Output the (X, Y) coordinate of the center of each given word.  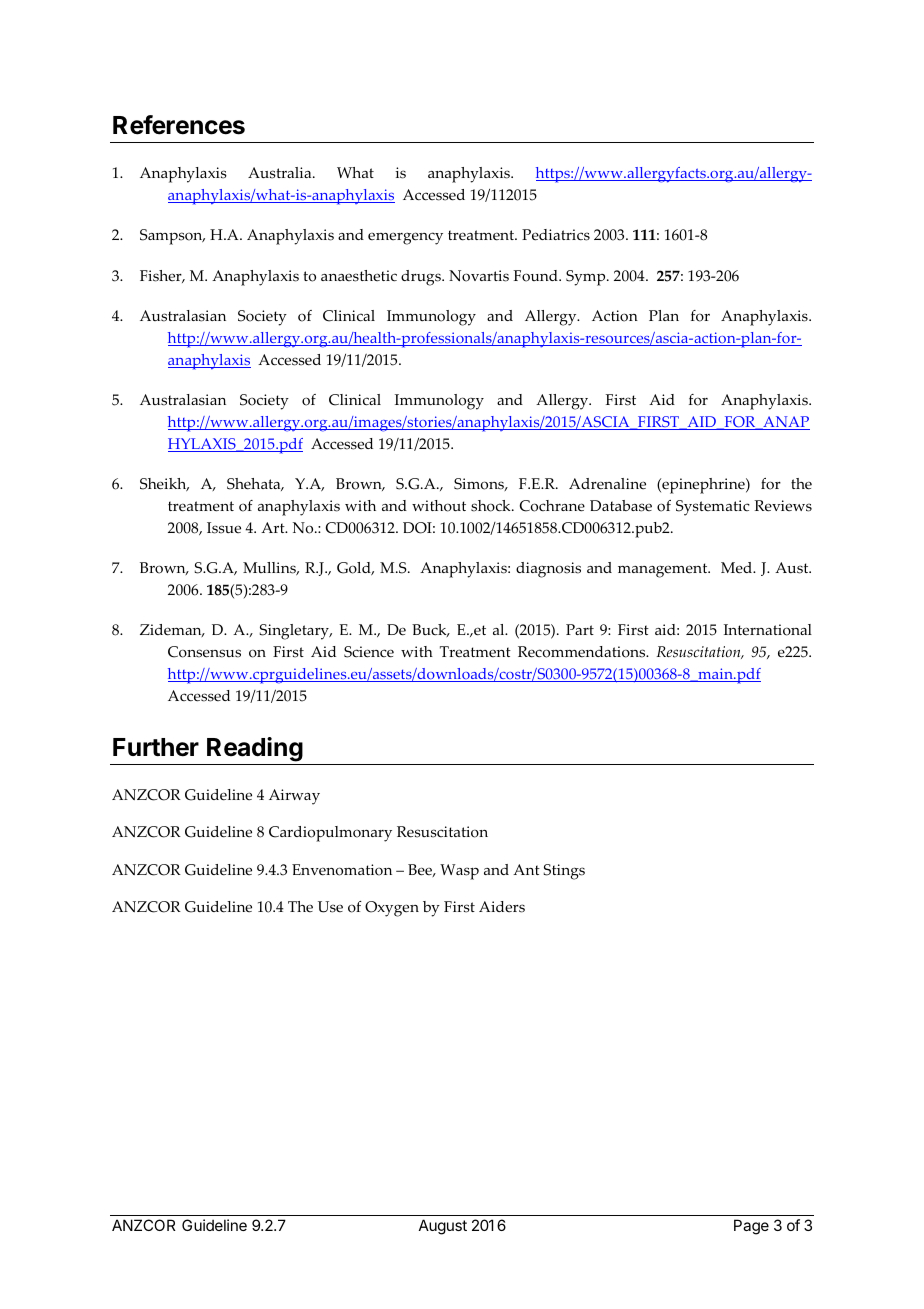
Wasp (459, 872)
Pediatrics (556, 235)
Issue (224, 528)
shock (492, 506)
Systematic (713, 508)
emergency (405, 238)
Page (751, 1227)
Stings (564, 872)
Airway (294, 797)
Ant (526, 869)
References (179, 125)
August (443, 1227)
